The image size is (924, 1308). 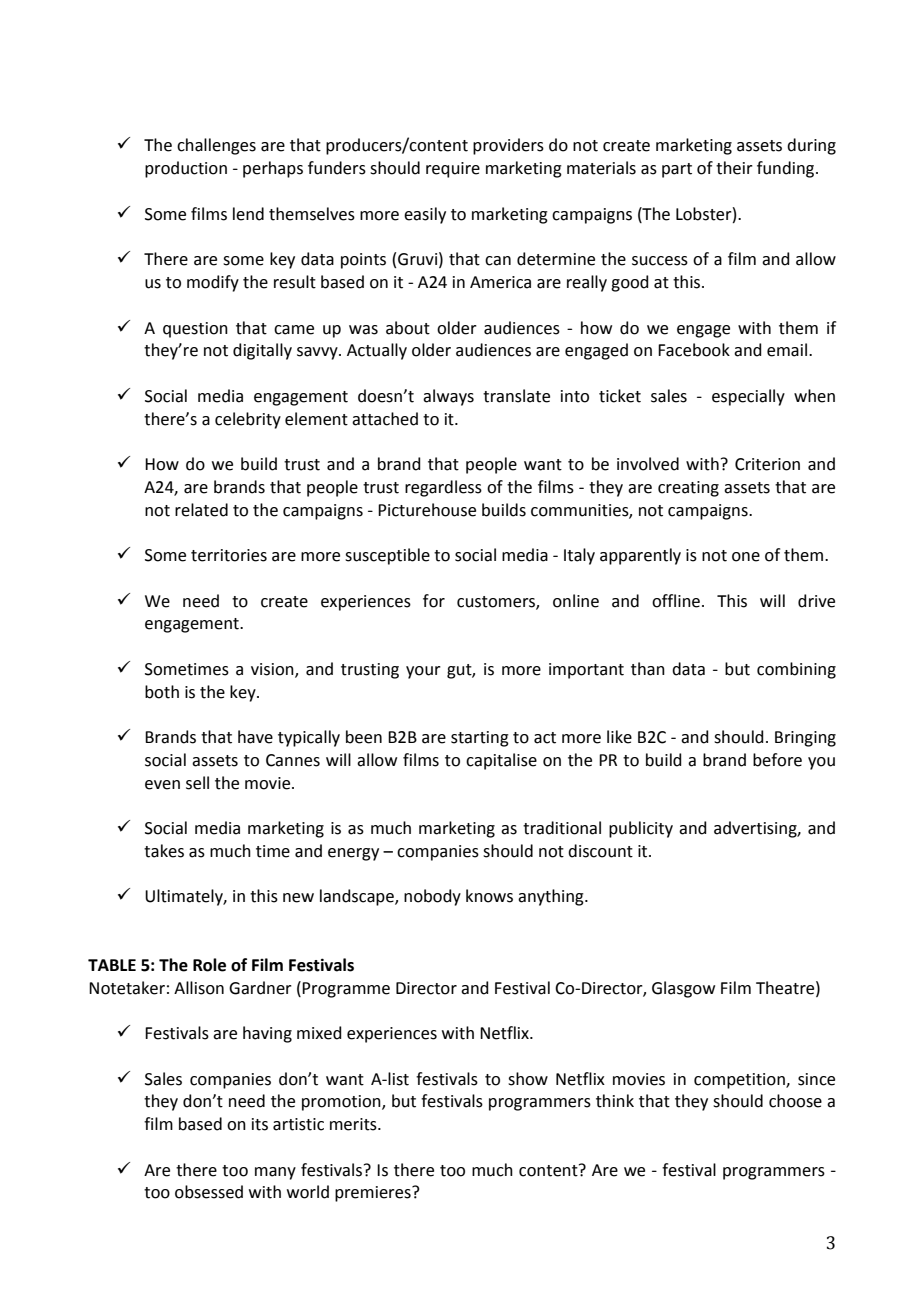 What do you see at coordinates (186, 169) in the screenshot?
I see `production` at bounding box center [186, 169].
